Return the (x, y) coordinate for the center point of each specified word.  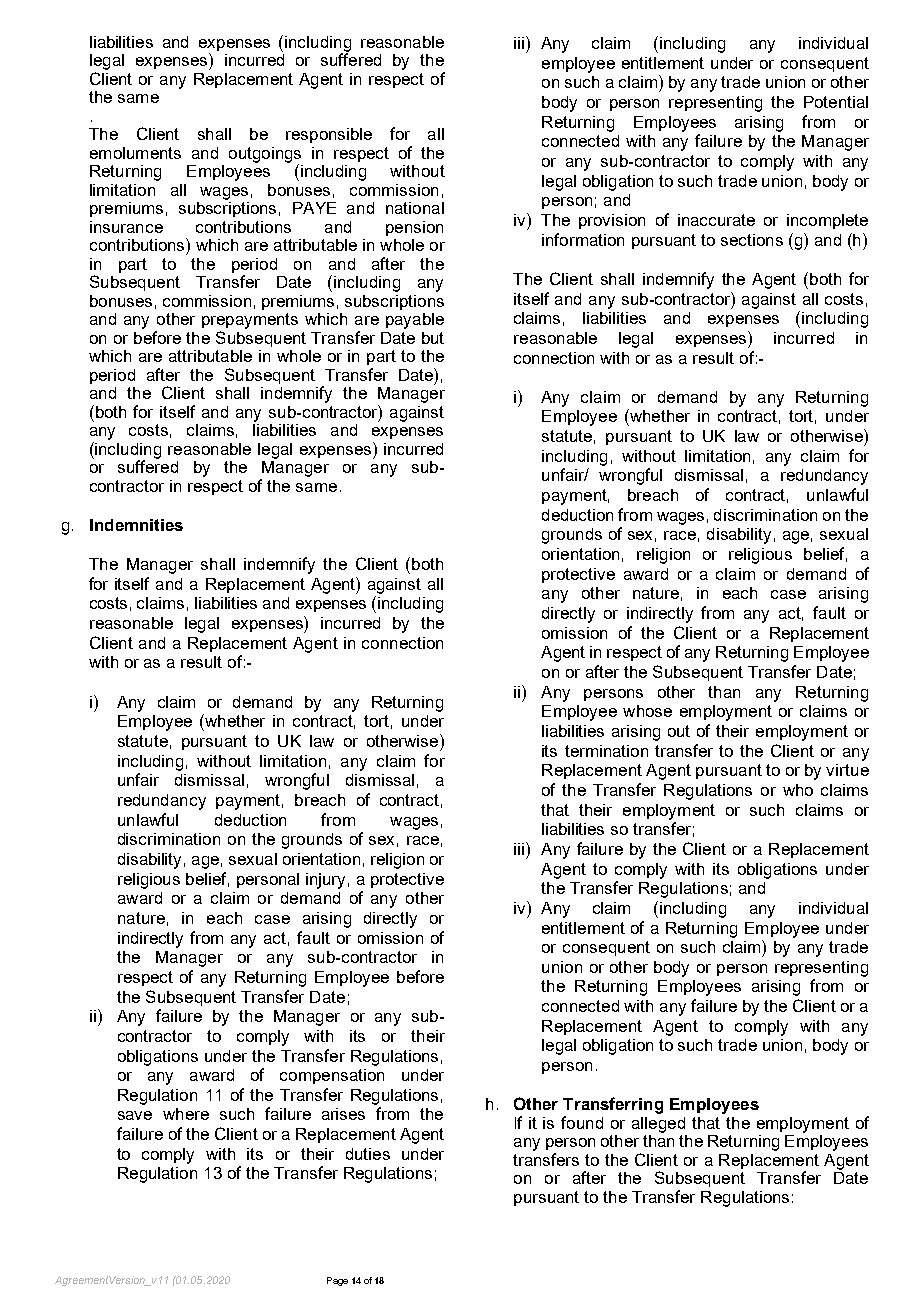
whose (647, 711)
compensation (332, 1076)
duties (368, 1154)
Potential (836, 102)
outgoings (265, 156)
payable (415, 321)
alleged (658, 1125)
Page (337, 1281)
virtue (847, 770)
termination (606, 751)
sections (752, 240)
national (415, 208)
